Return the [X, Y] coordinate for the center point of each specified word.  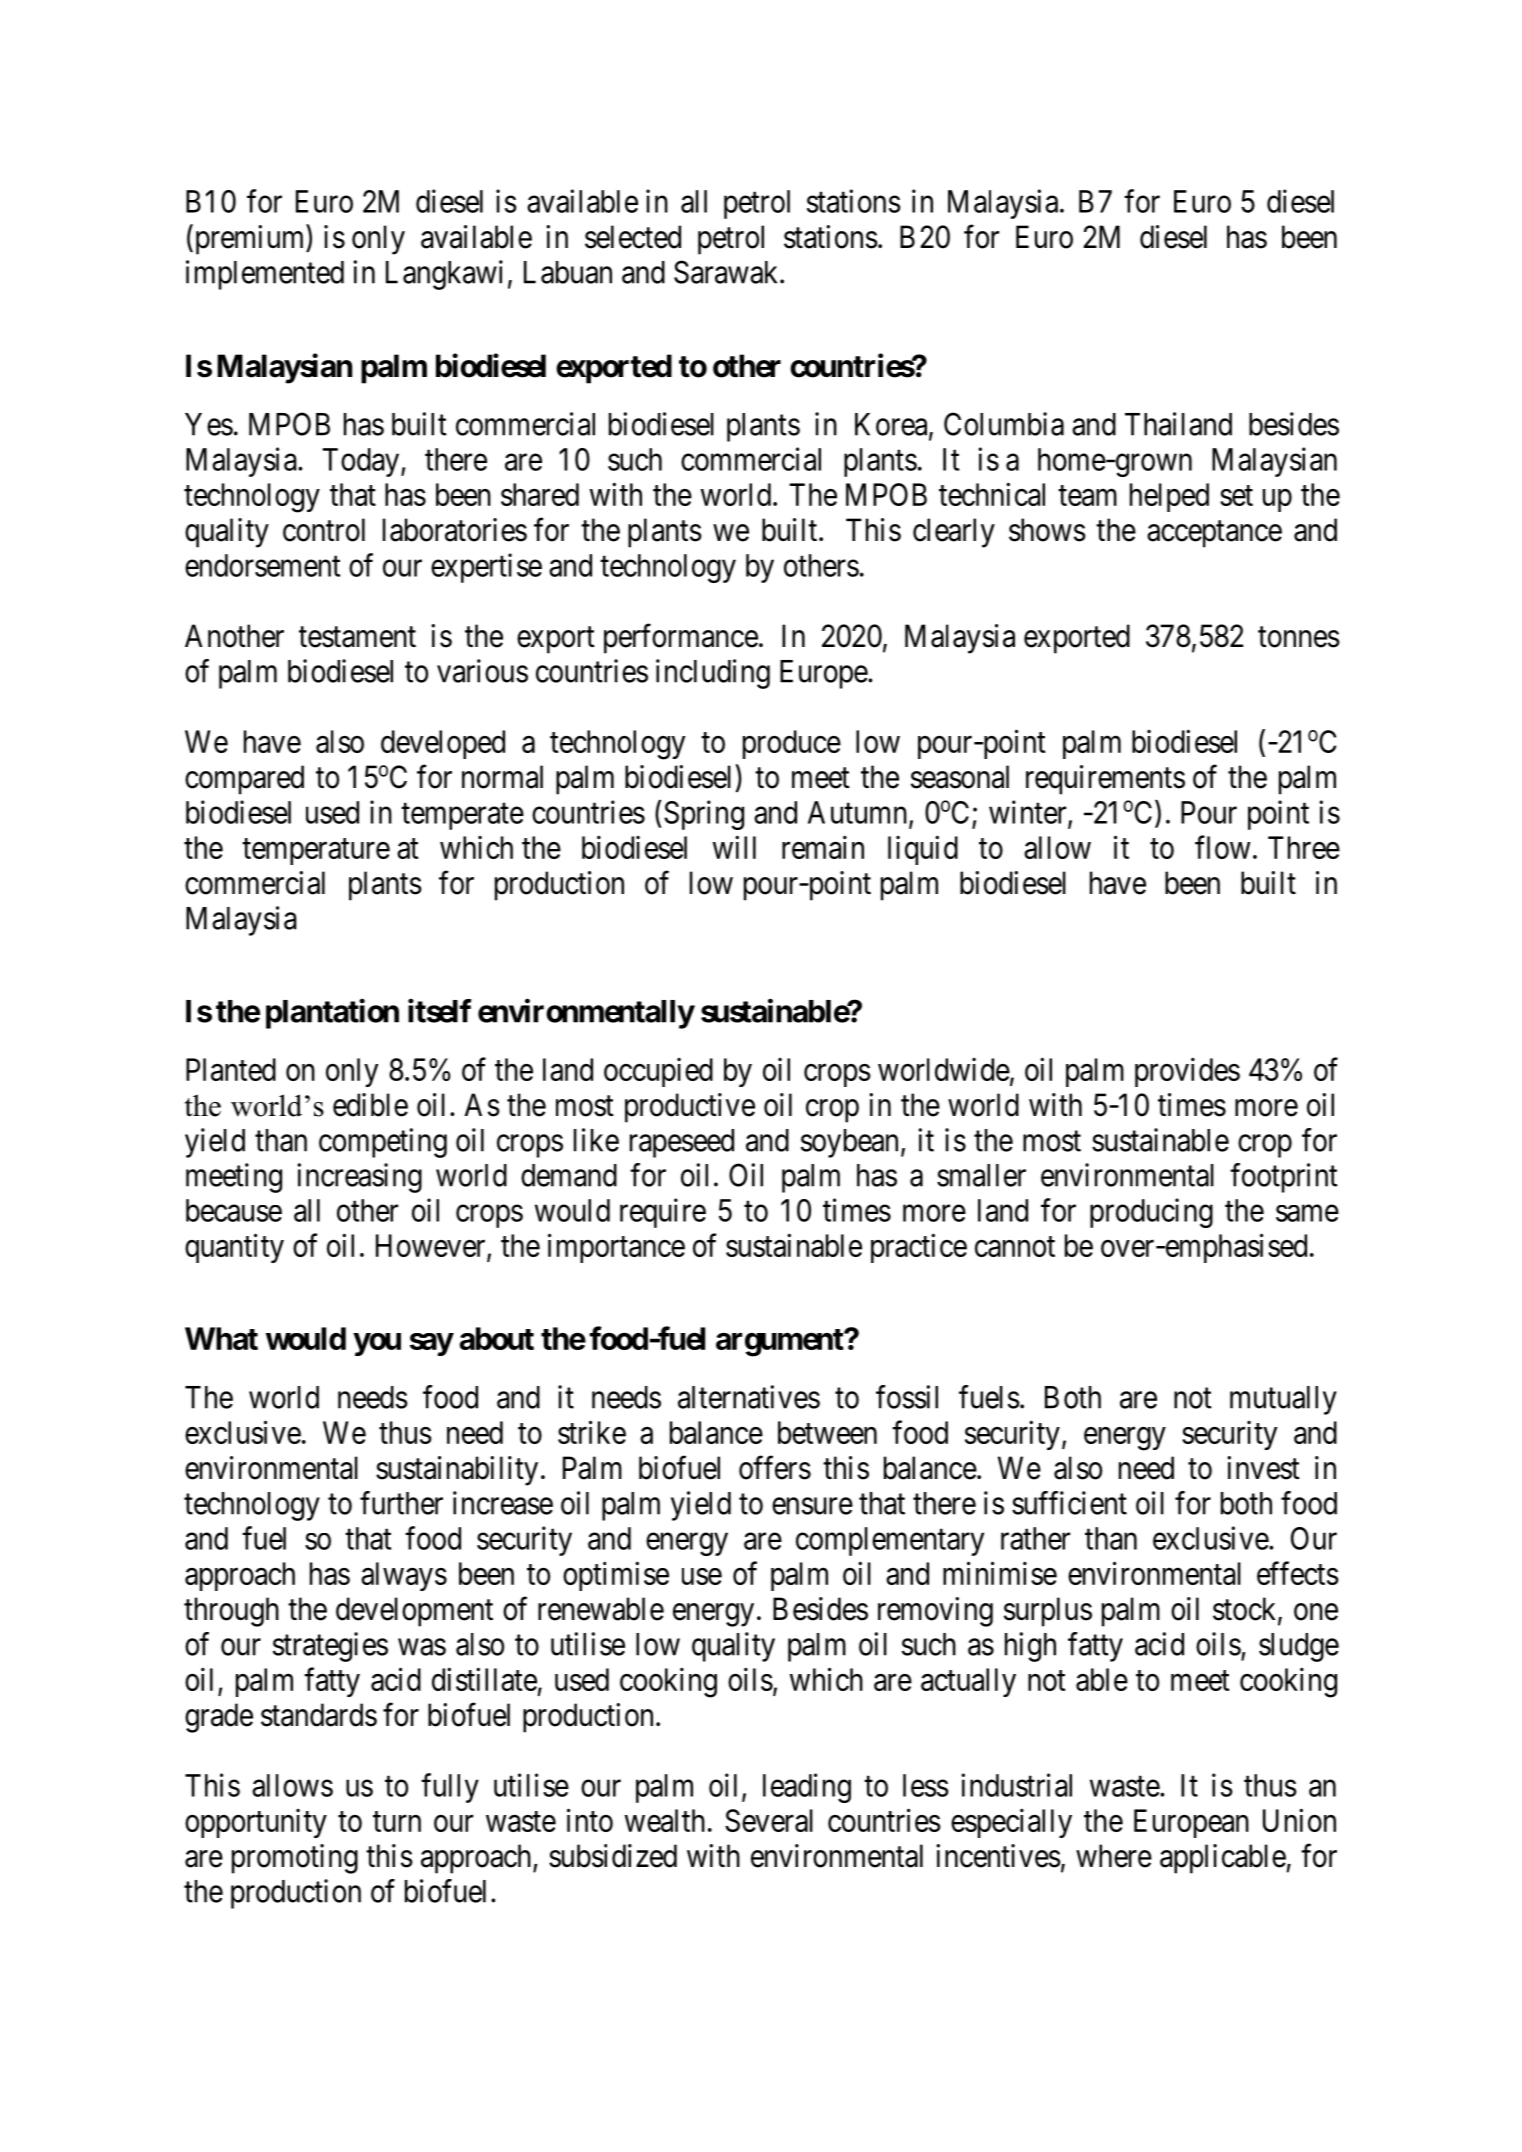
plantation [332, 1014]
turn [397, 1821]
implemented [265, 275]
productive [690, 1108]
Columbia [1004, 424]
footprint [1284, 1178]
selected [633, 237]
